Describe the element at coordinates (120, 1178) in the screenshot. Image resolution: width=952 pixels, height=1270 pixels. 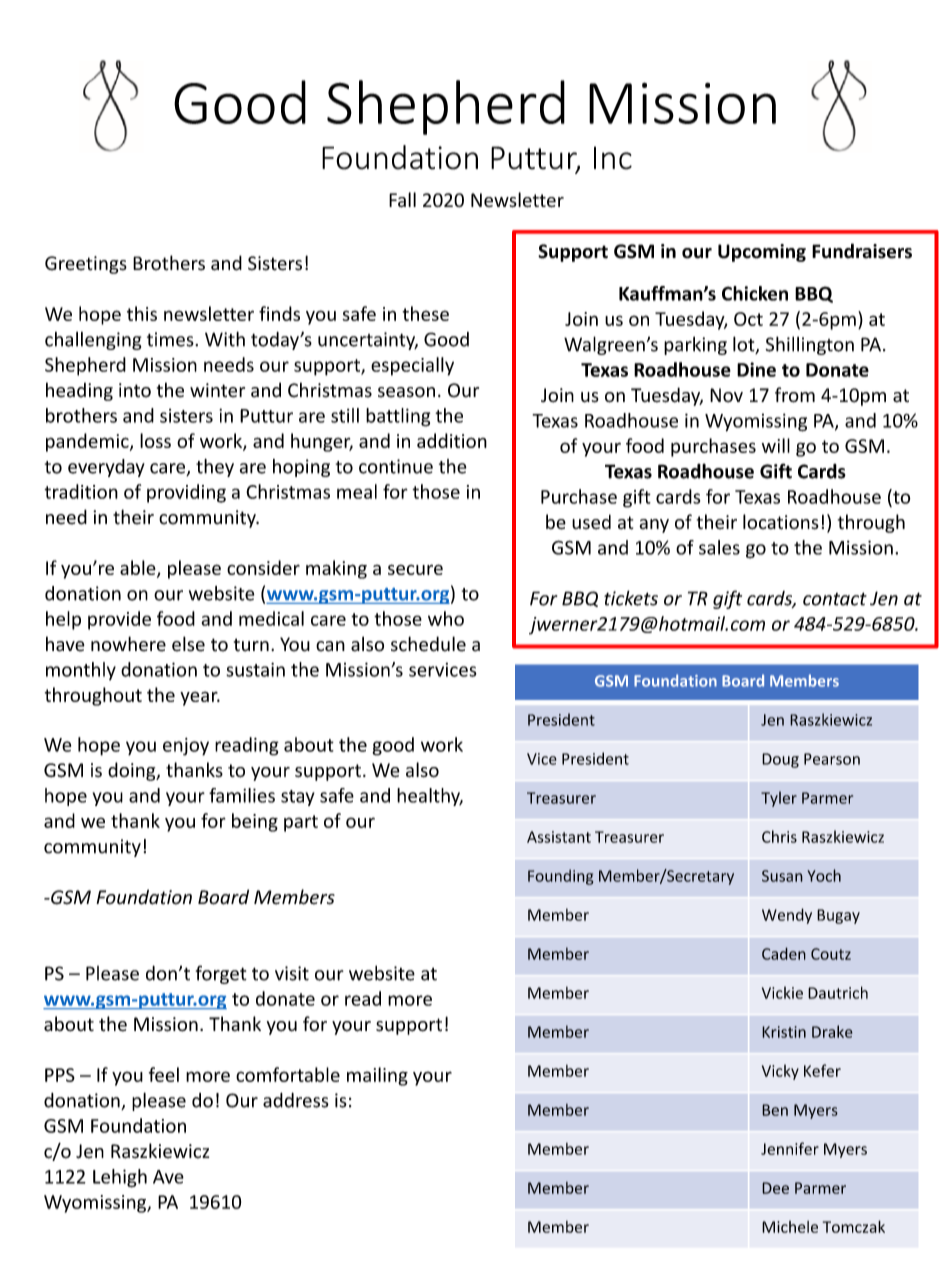
I see `Lehigh` at that location.
